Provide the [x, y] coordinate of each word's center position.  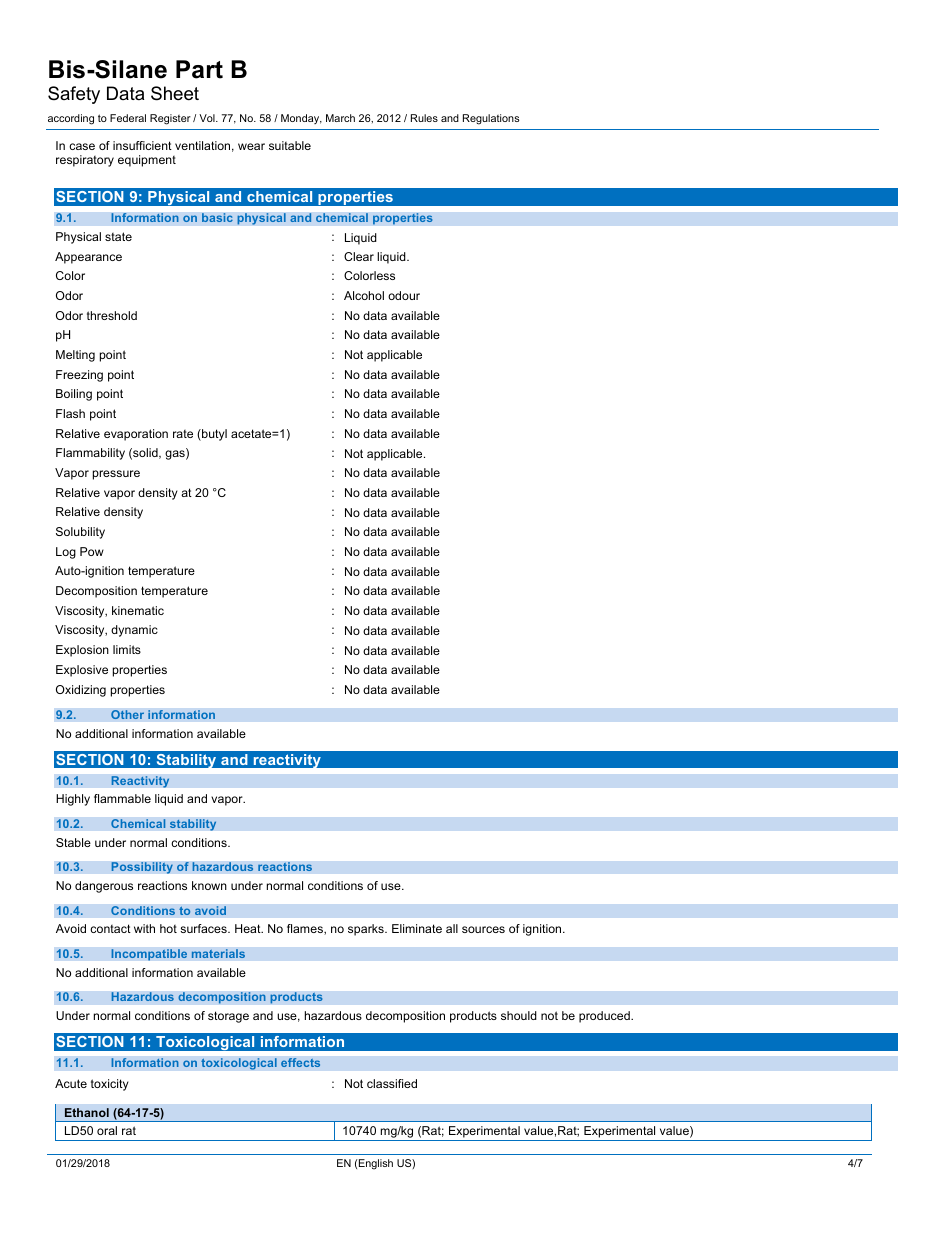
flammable [122, 798]
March [340, 118]
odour [404, 295]
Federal [128, 118]
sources [483, 929]
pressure [116, 475]
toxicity [110, 1085]
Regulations [491, 119]
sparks [367, 930]
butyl [213, 435]
